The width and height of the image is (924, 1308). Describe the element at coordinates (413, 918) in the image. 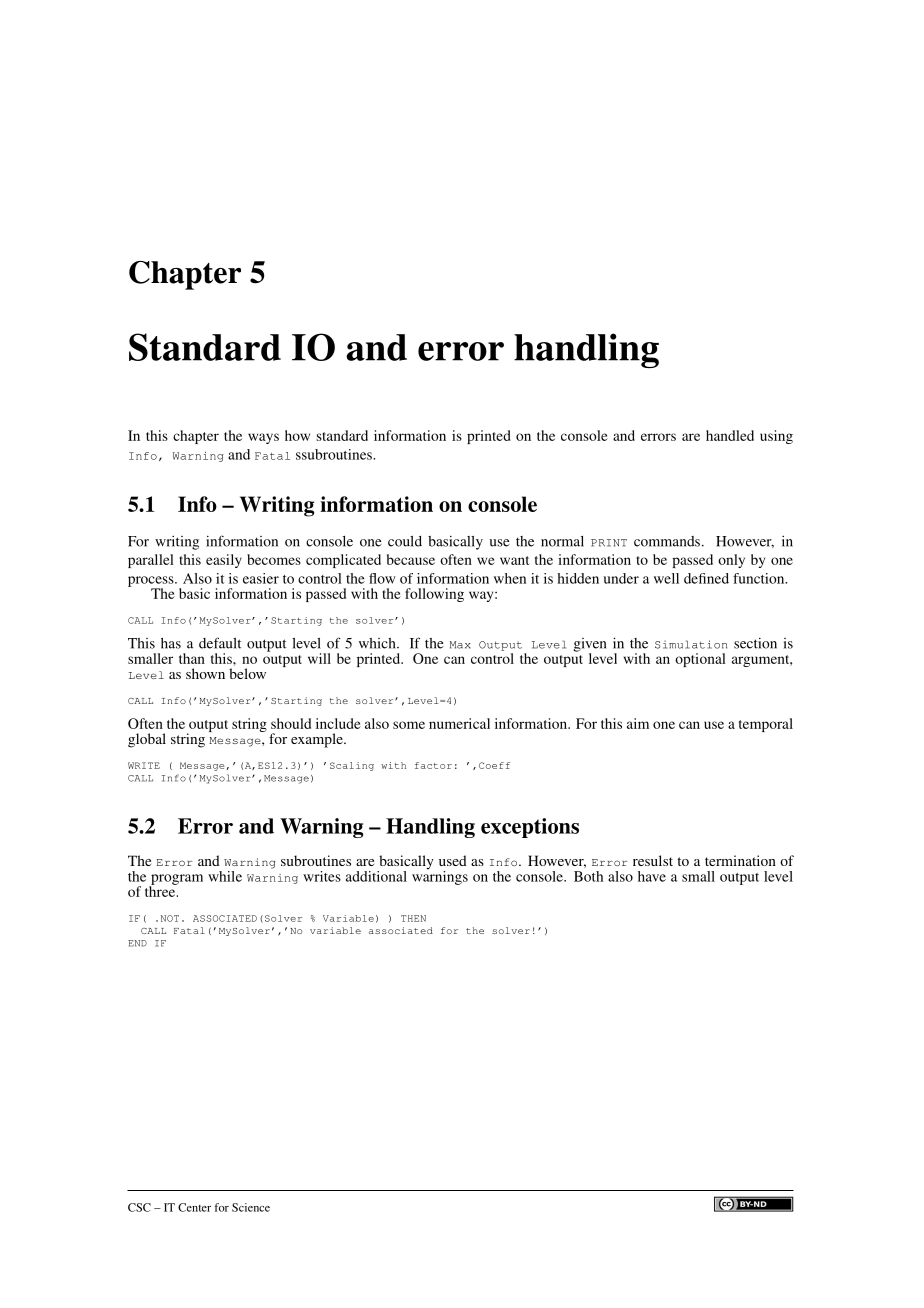

I see `THEN` at that location.
